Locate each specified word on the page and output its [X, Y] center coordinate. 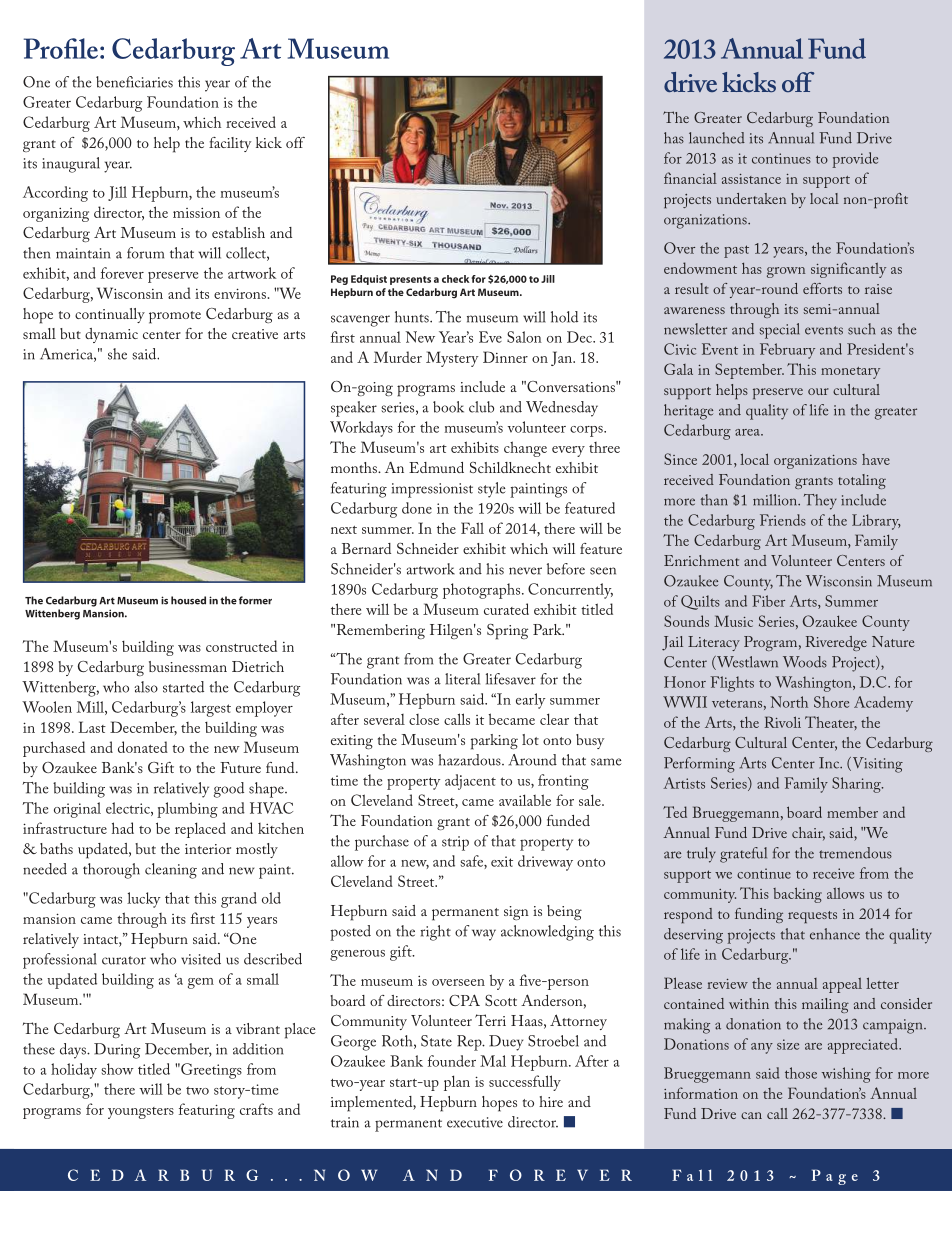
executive [475, 1122]
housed [188, 600]
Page [835, 1177]
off [295, 142]
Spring [507, 632]
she [117, 354]
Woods [805, 662]
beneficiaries [134, 82]
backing [797, 895]
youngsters [141, 1113]
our [818, 391]
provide [855, 160]
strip [455, 843]
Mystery [452, 359]
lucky [143, 900]
